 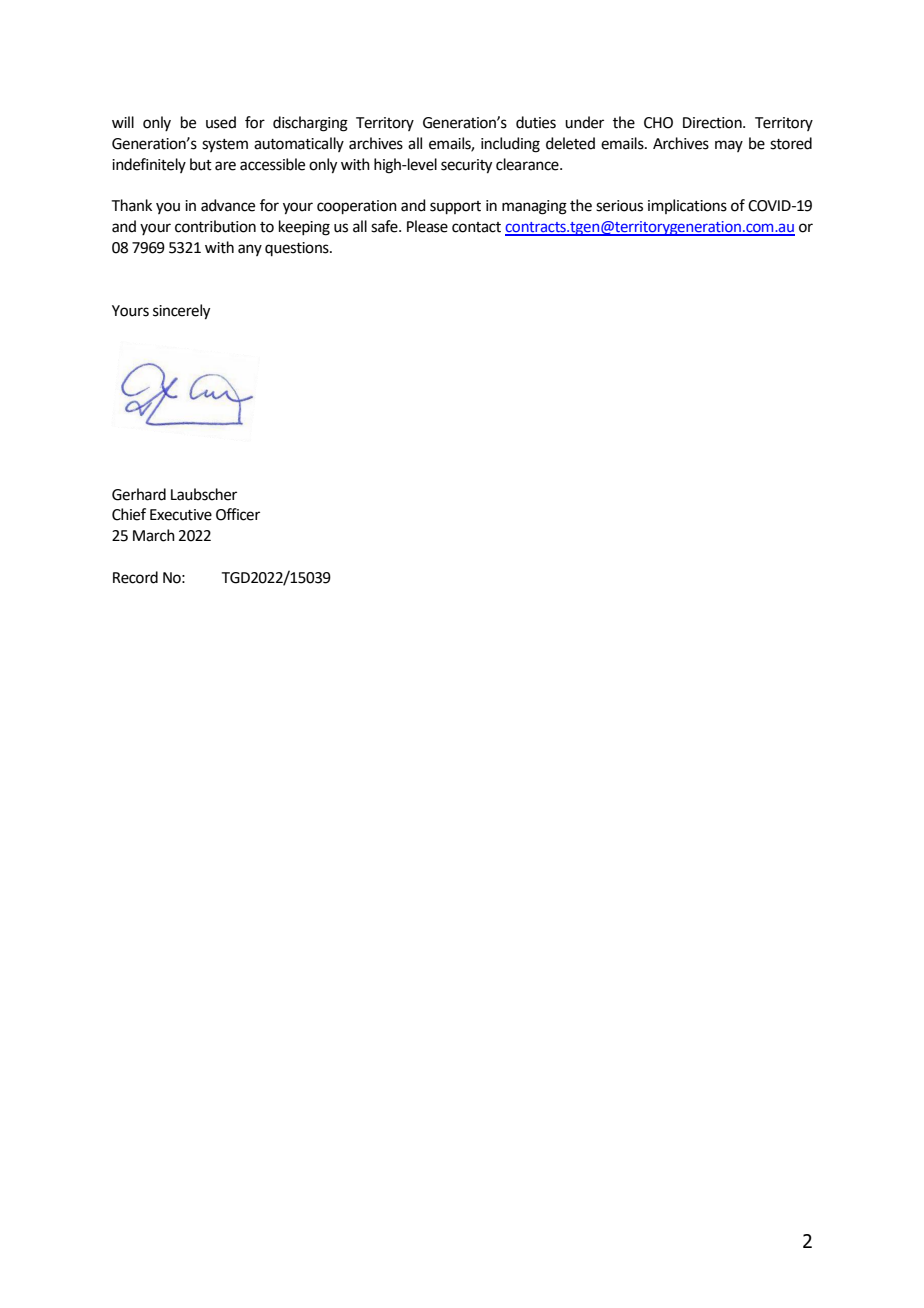 What do you see at coordinates (729, 146) in the document?
I see `may` at bounding box center [729, 146].
